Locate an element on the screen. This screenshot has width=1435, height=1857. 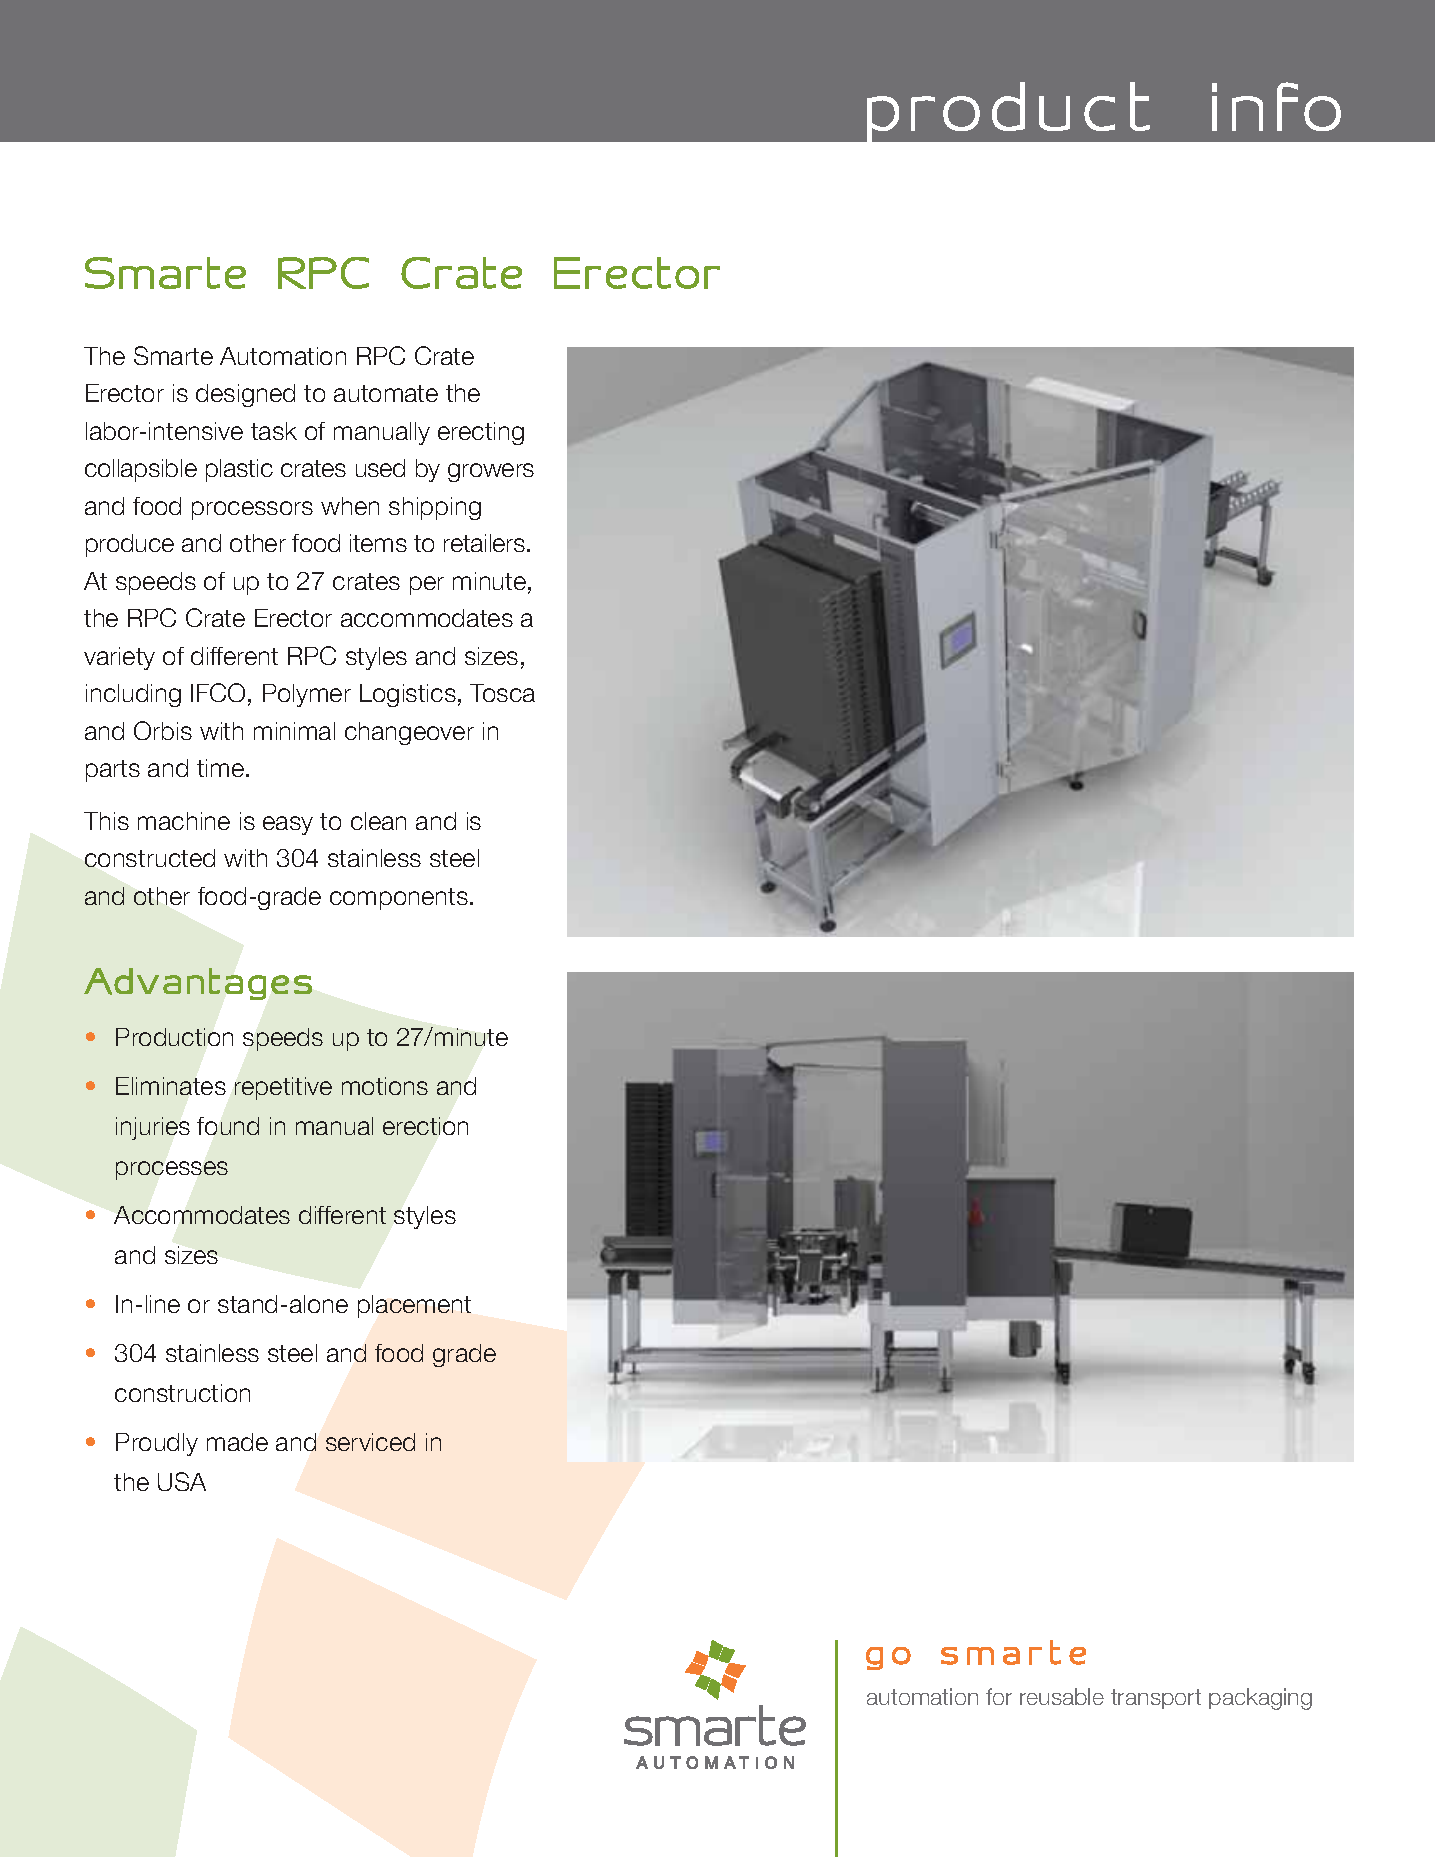
erecting is located at coordinates (481, 433).
